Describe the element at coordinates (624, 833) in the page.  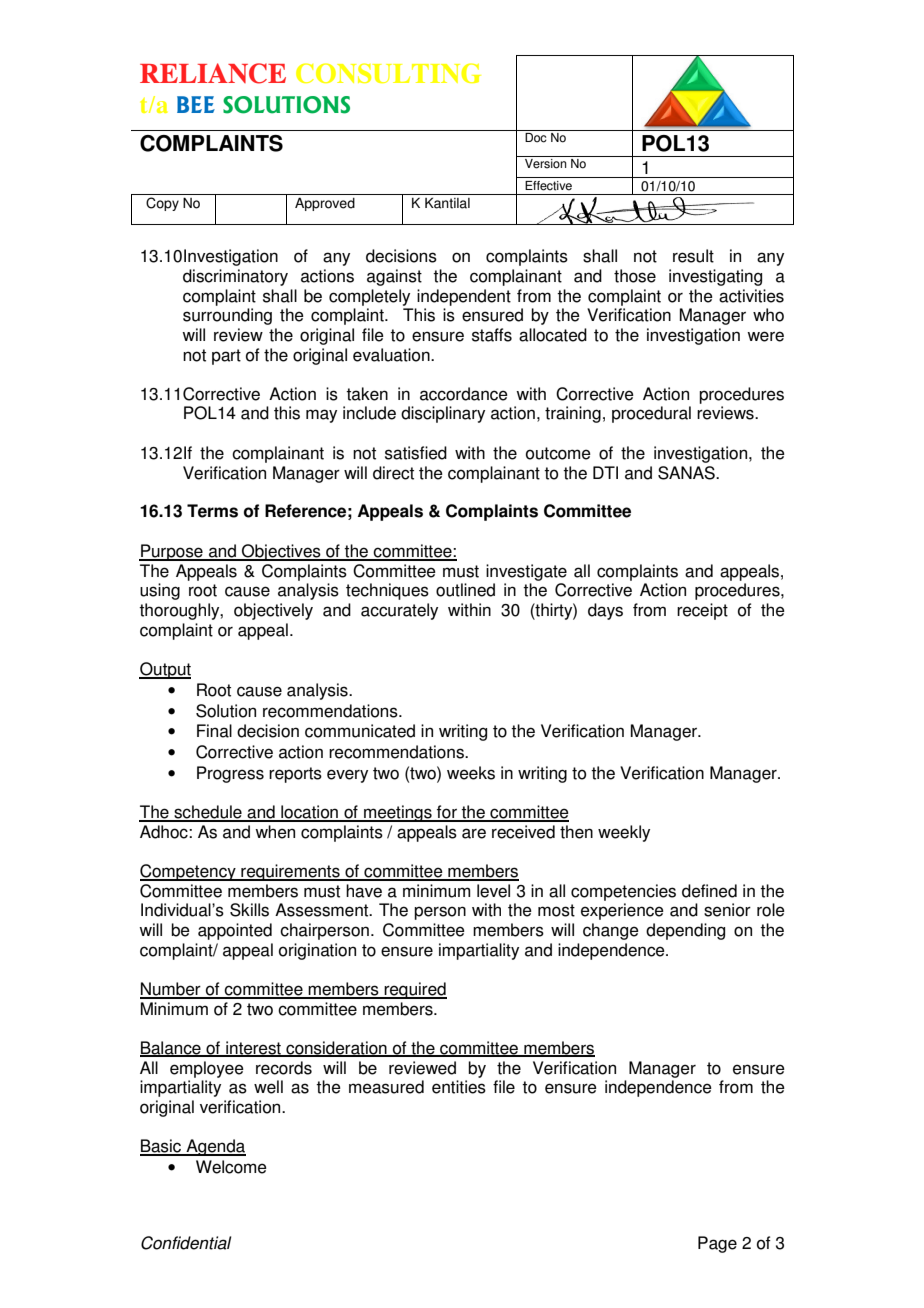
I see `weekly` at that location.
